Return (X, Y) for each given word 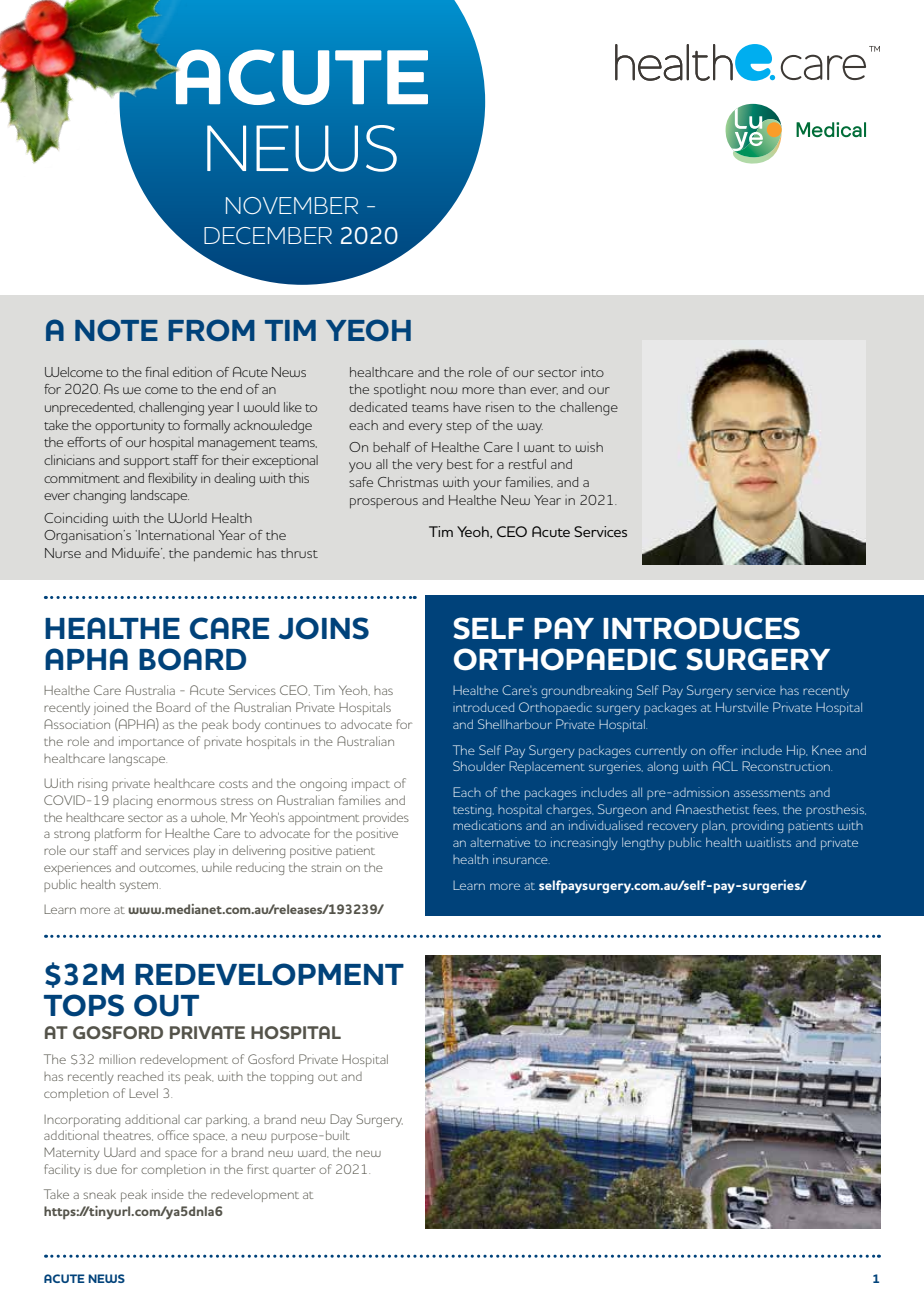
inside (168, 1194)
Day (341, 1120)
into (592, 372)
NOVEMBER (292, 205)
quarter (294, 1171)
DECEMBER (268, 235)
